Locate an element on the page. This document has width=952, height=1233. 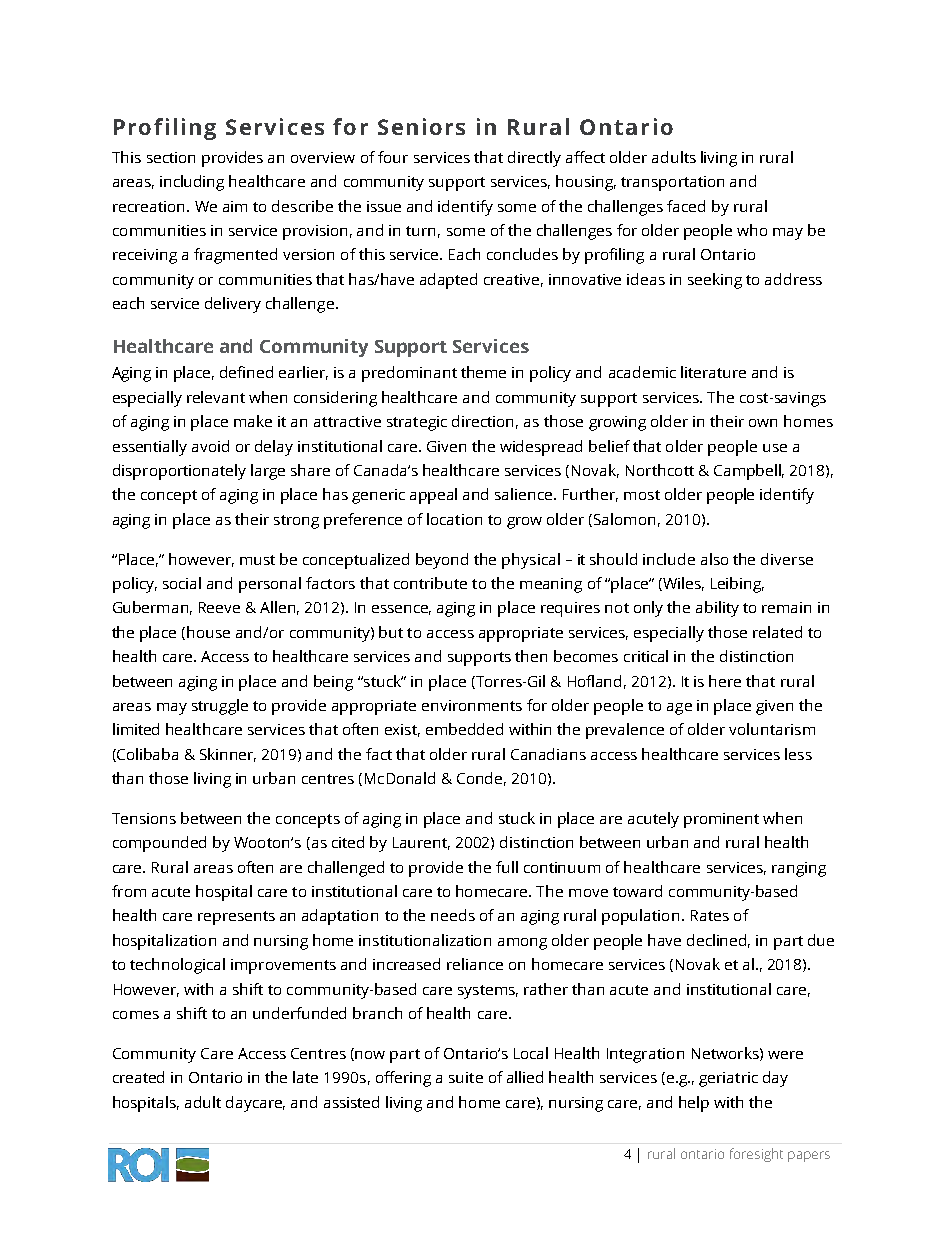
represents is located at coordinates (236, 918).
